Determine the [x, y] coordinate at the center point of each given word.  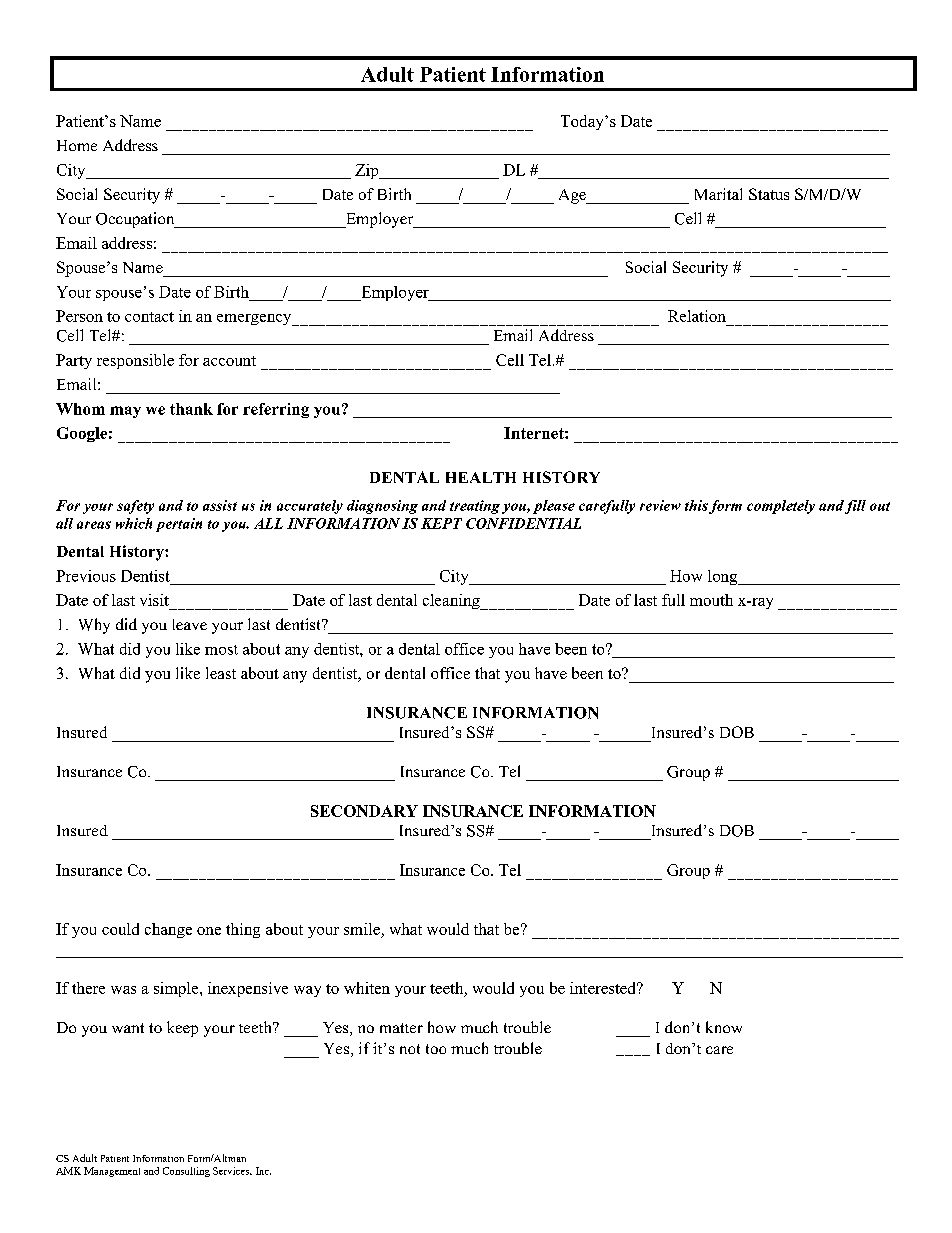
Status [769, 194]
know [724, 1027]
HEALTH [481, 477]
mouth [711, 600]
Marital [718, 194]
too [436, 1049]
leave [190, 624]
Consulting [186, 1172]
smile [362, 929]
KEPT [441, 523]
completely [781, 507]
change [168, 930]
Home [77, 145]
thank [191, 409]
